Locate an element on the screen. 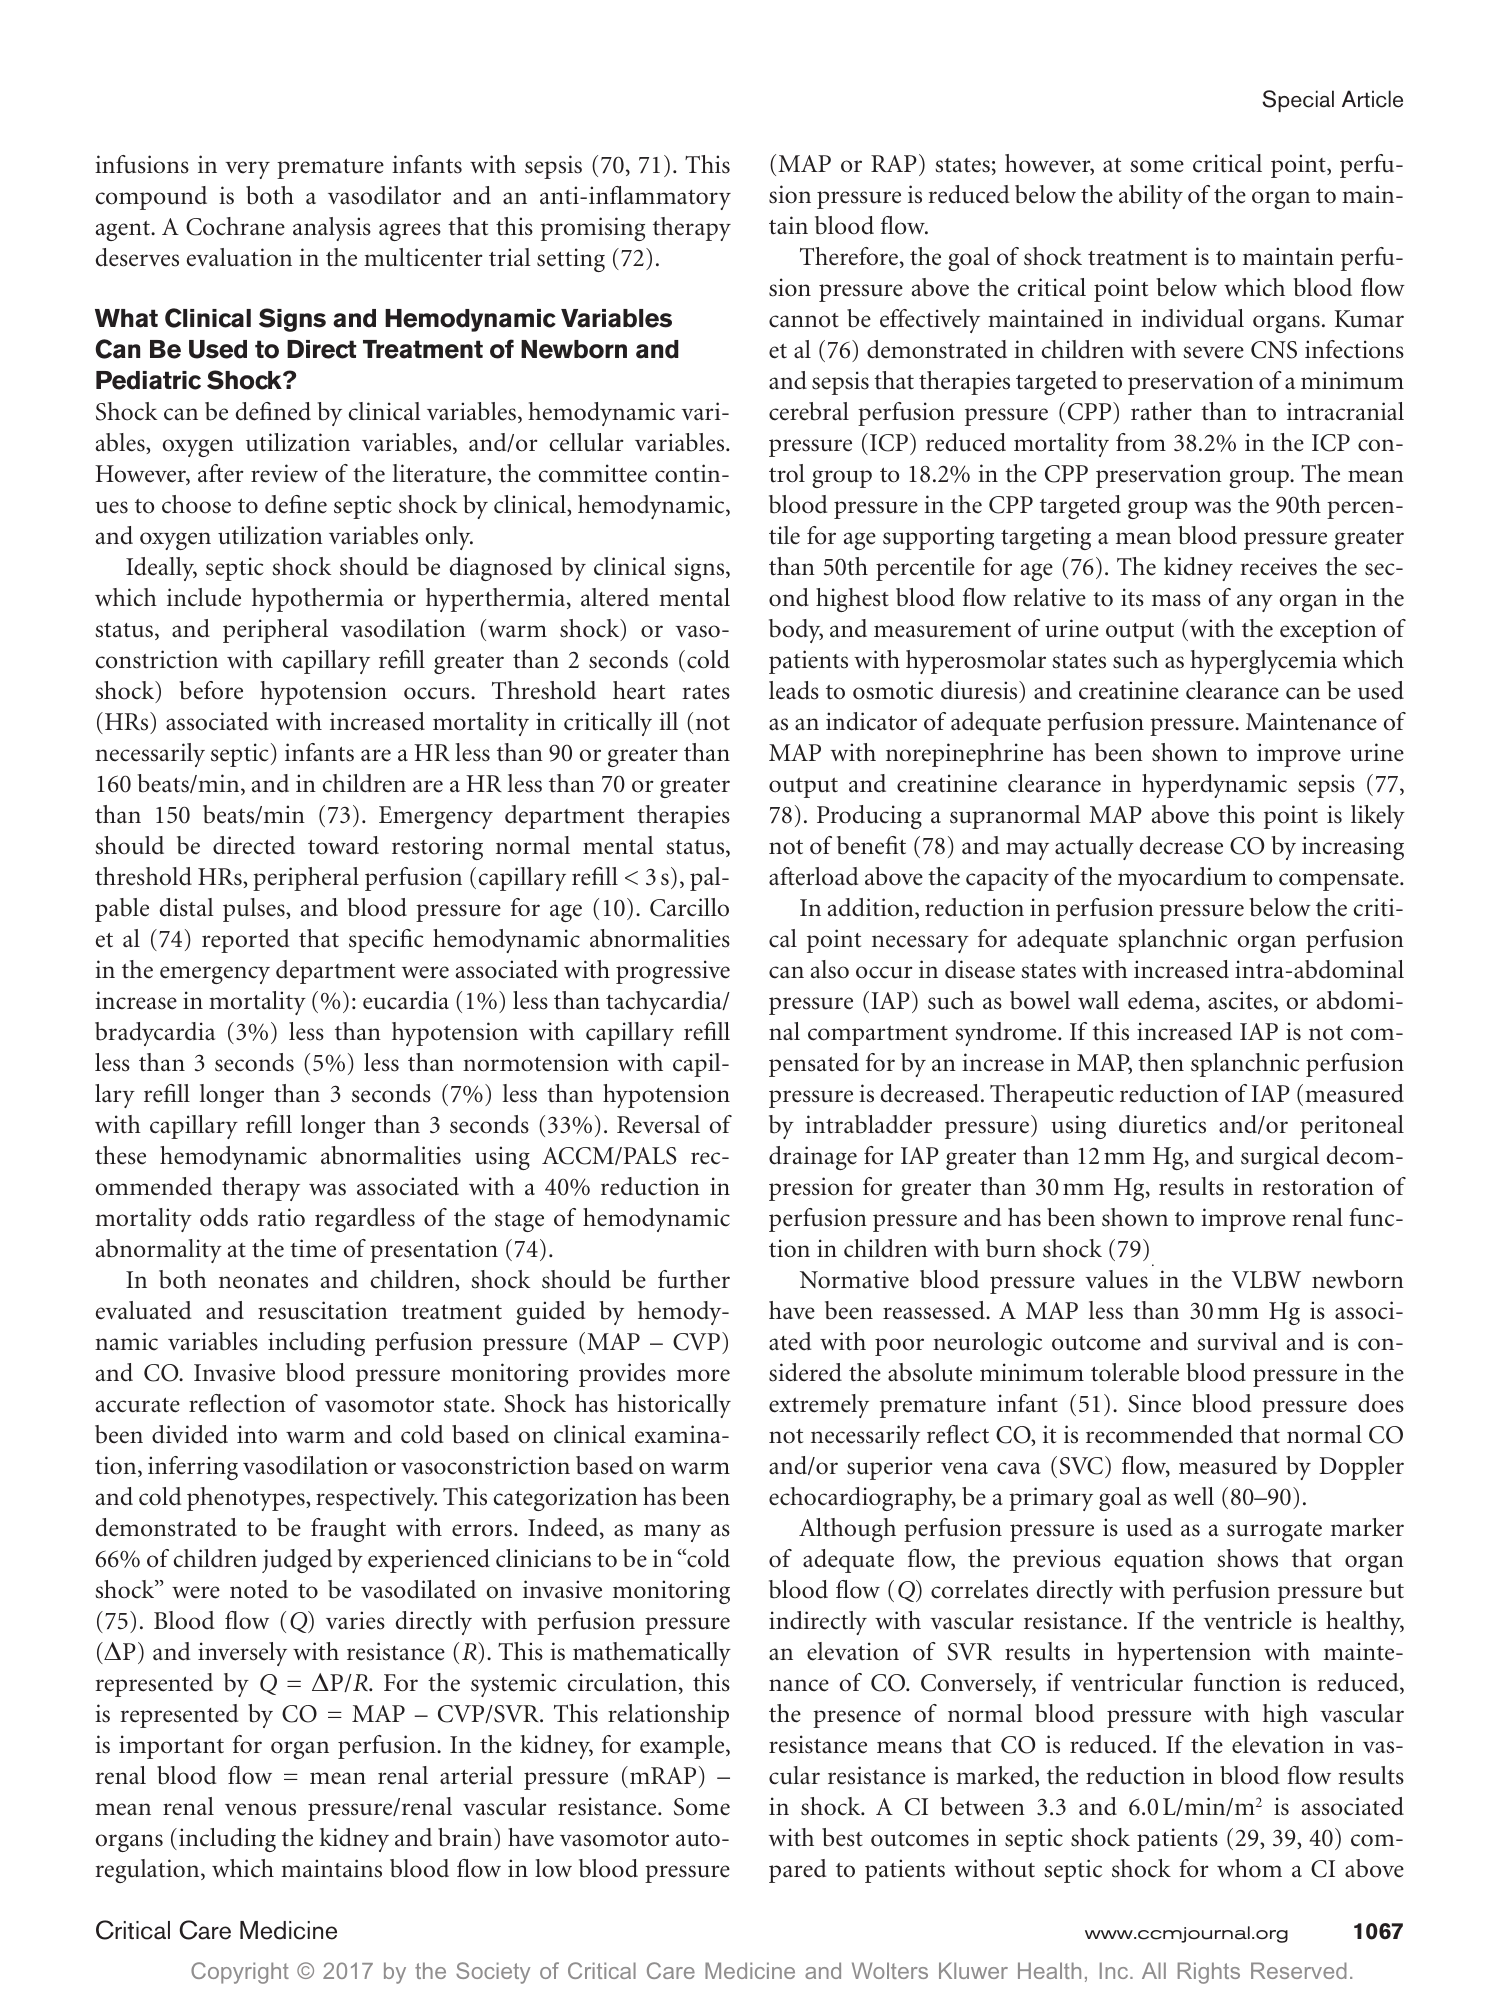  promising is located at coordinates (593, 229).
